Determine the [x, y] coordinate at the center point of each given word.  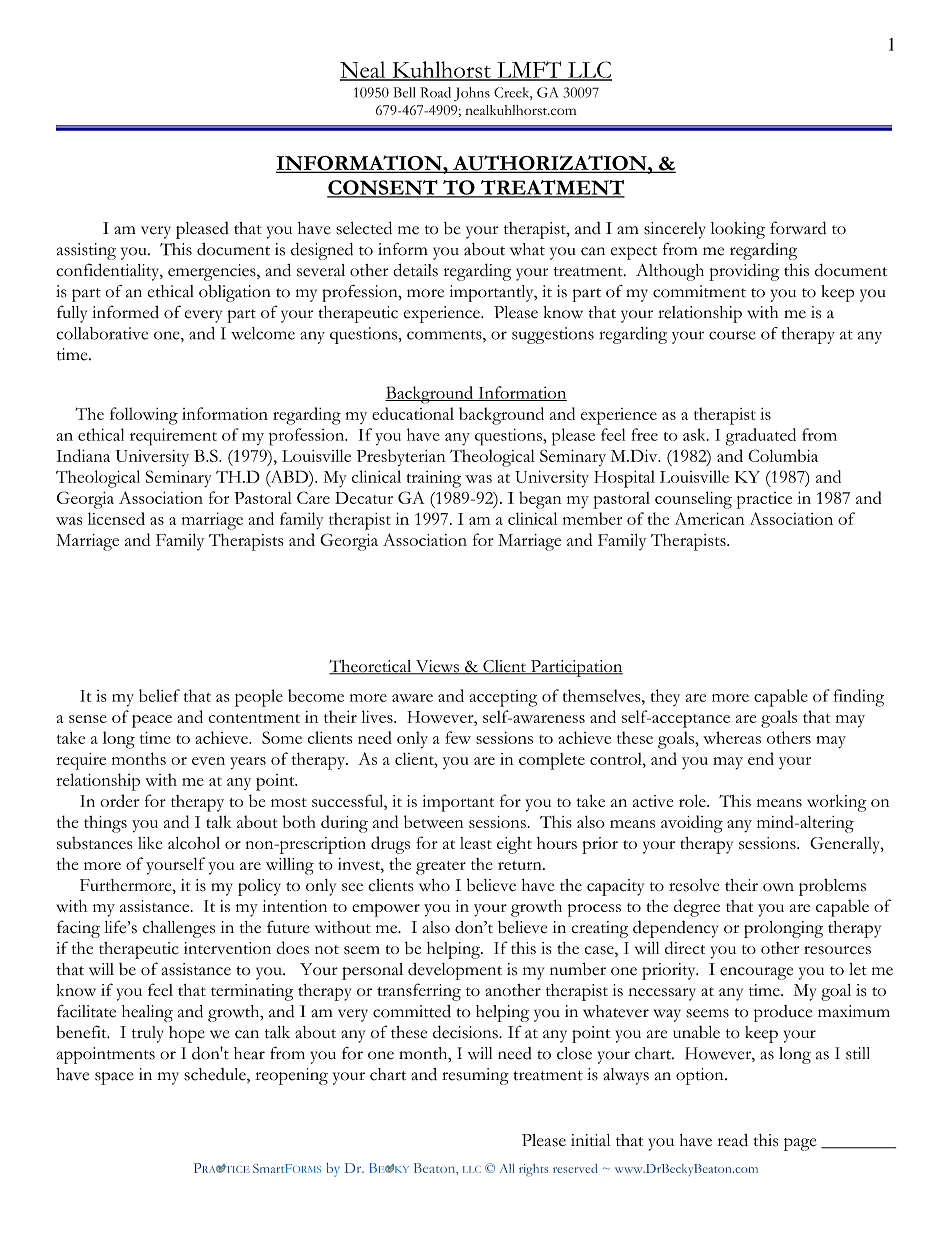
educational [413, 413]
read [733, 1140]
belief [159, 695]
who [434, 885]
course [732, 335]
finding [859, 698]
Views [437, 667]
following [144, 416]
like [150, 843]
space [114, 1078]
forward [798, 227]
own [778, 887]
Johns [472, 94]
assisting [86, 251]
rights [533, 1170]
